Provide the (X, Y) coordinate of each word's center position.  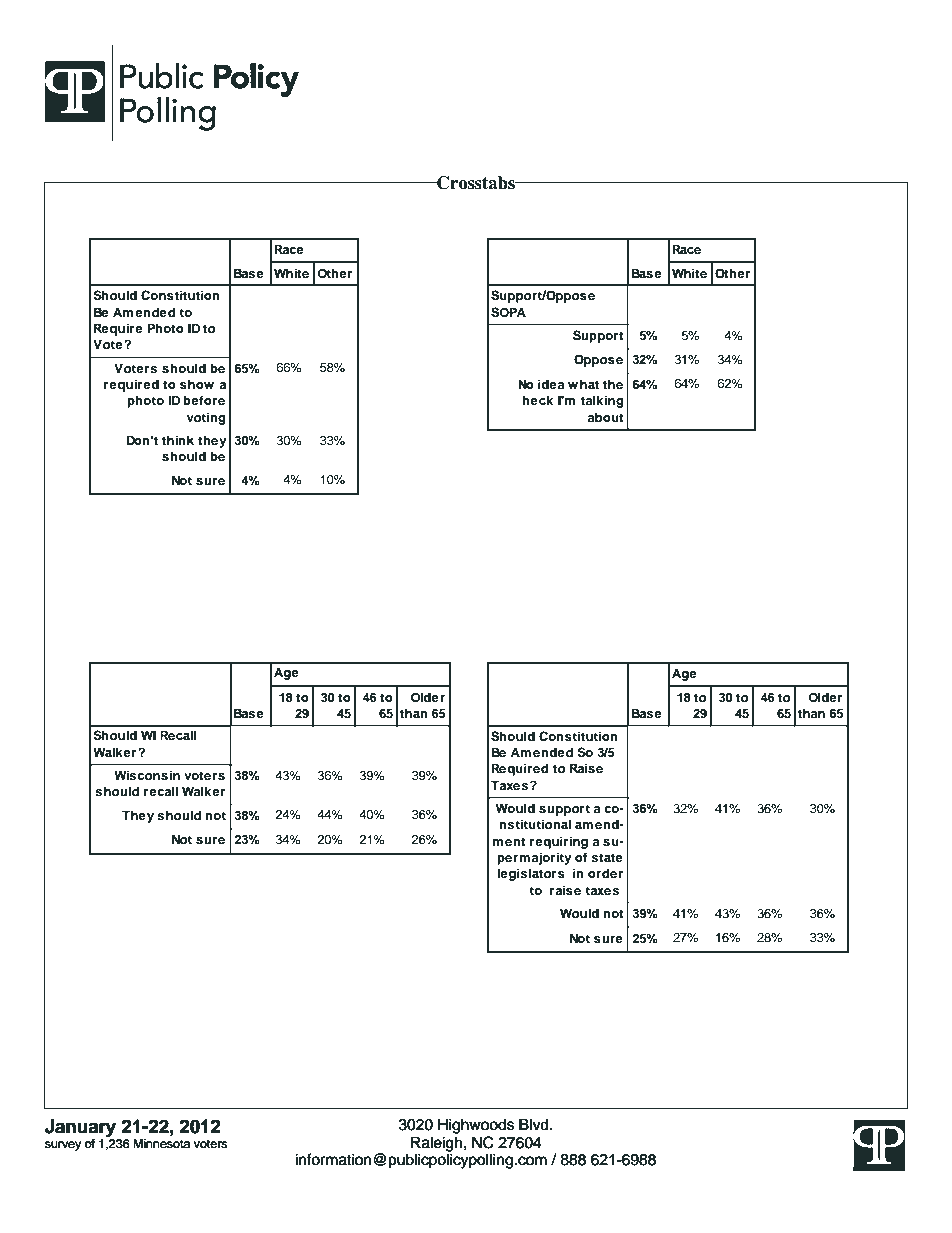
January (81, 1129)
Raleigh (437, 1144)
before (204, 400)
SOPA (508, 312)
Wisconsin (147, 775)
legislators (531, 874)
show (197, 384)
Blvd (535, 1124)
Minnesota (161, 1144)
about (606, 417)
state (607, 857)
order (605, 873)
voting (206, 418)
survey (63, 1146)
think (178, 440)
